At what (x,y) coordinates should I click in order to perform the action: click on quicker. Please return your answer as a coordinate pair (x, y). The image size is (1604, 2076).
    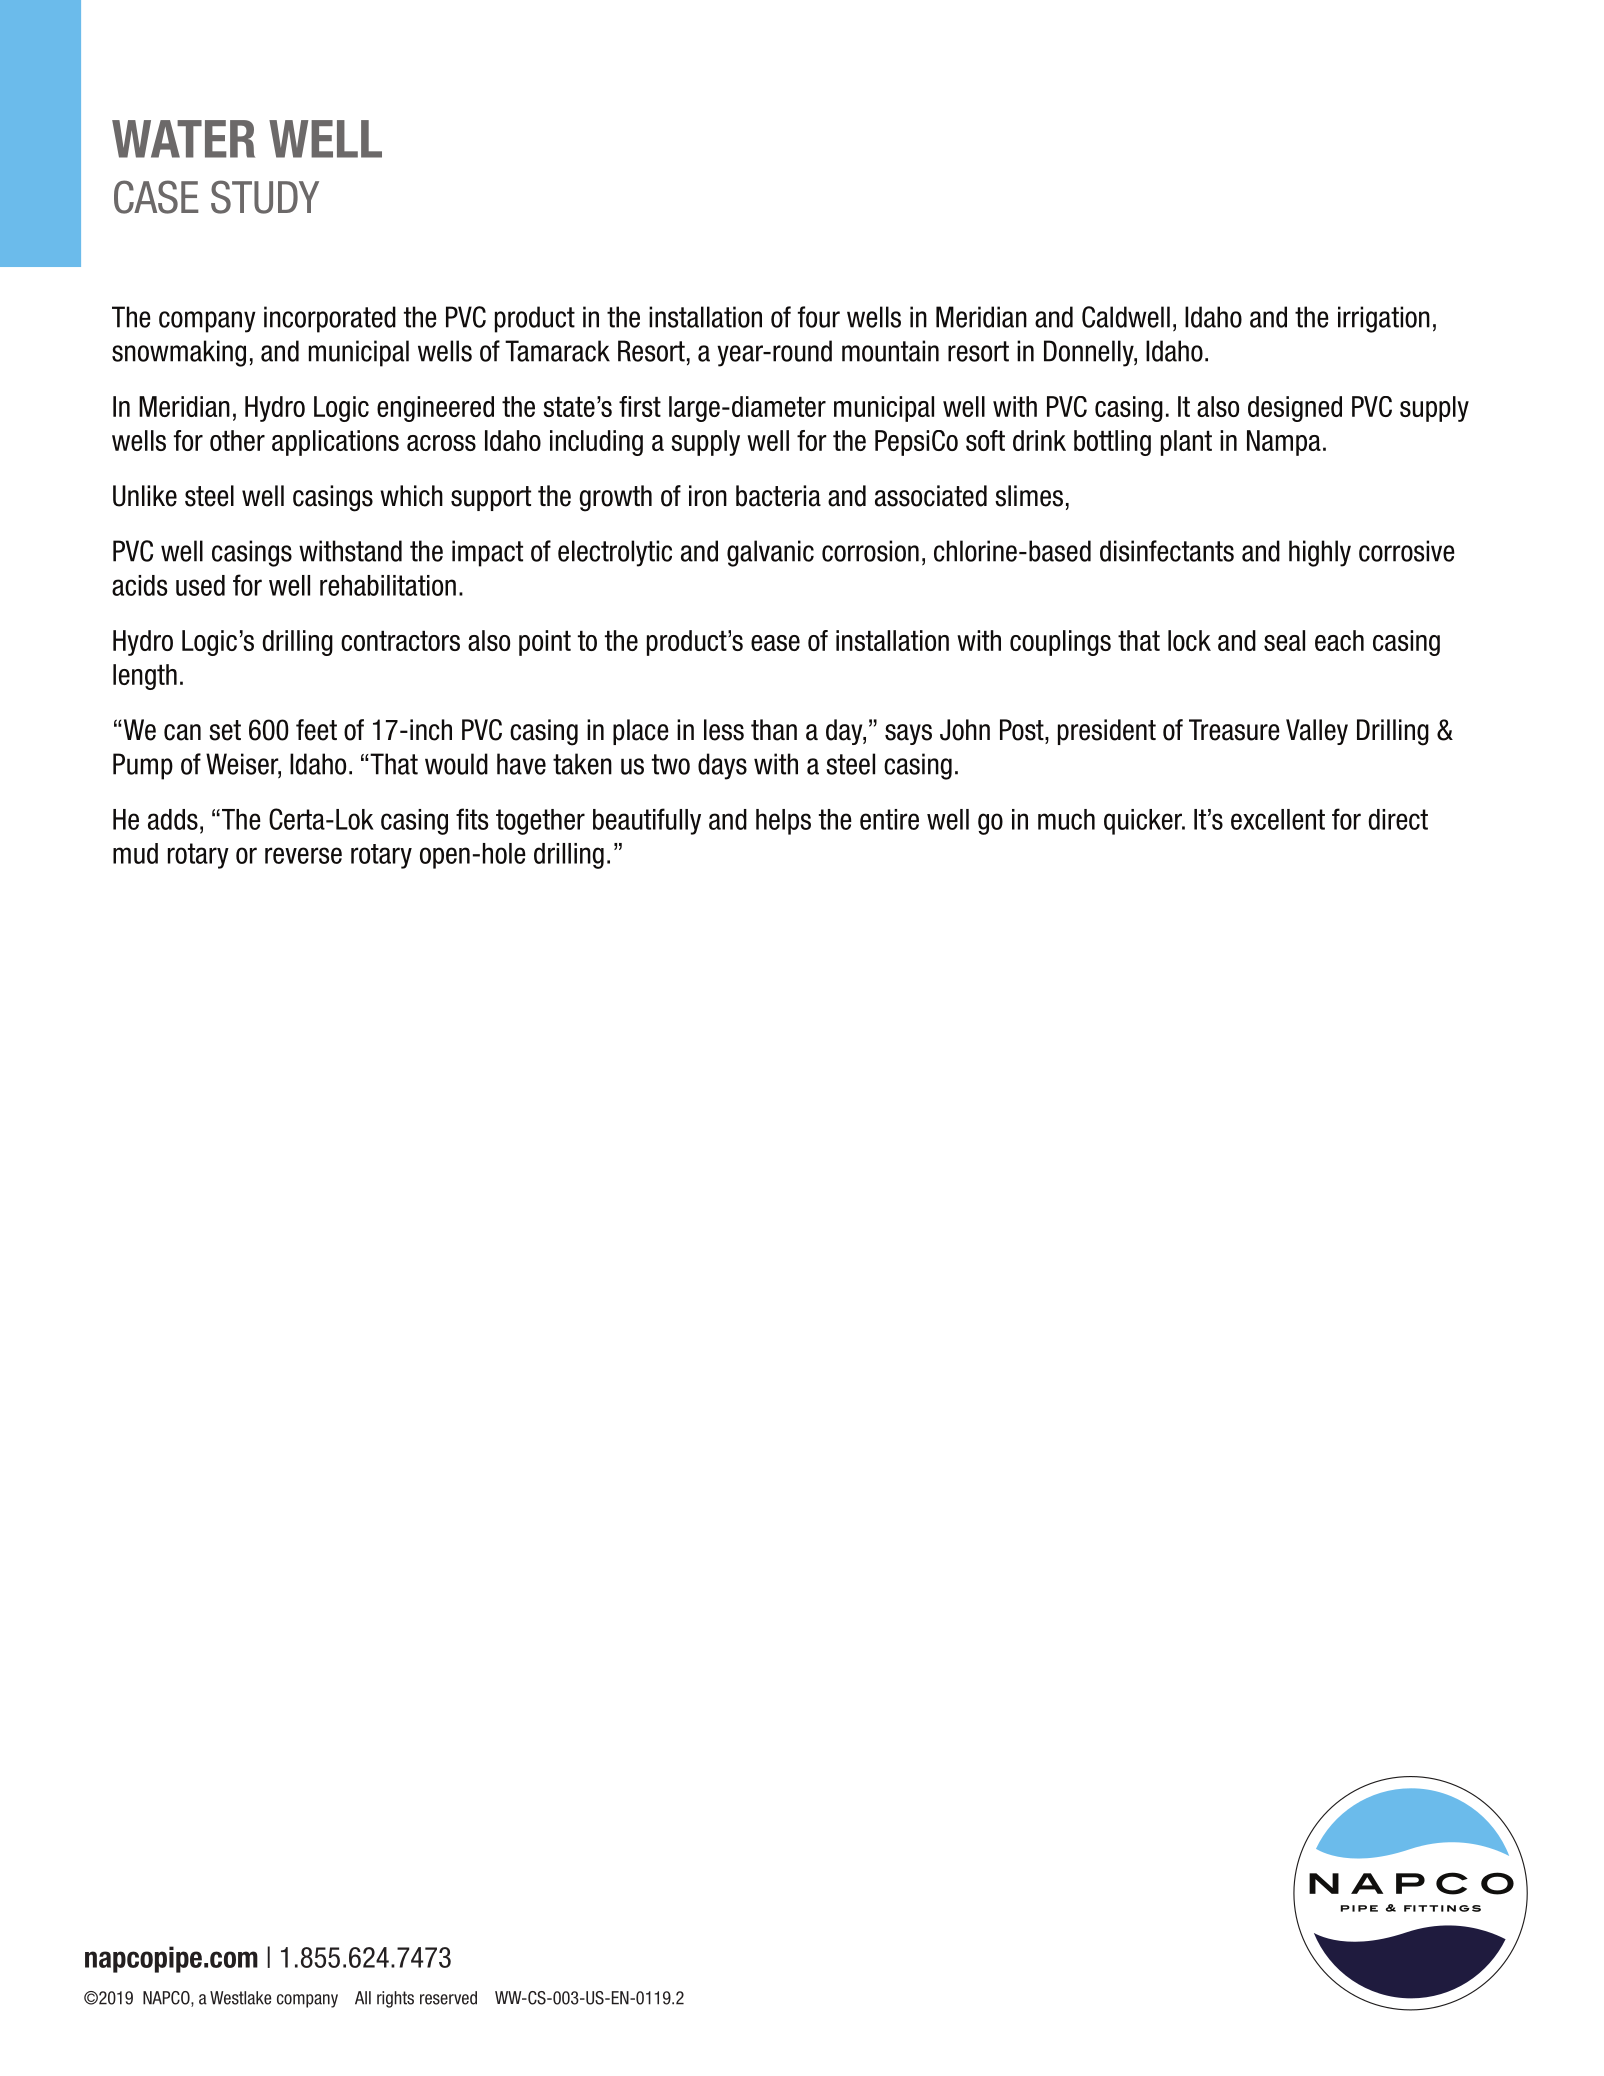
    Looking at the image, I should click on (1144, 822).
